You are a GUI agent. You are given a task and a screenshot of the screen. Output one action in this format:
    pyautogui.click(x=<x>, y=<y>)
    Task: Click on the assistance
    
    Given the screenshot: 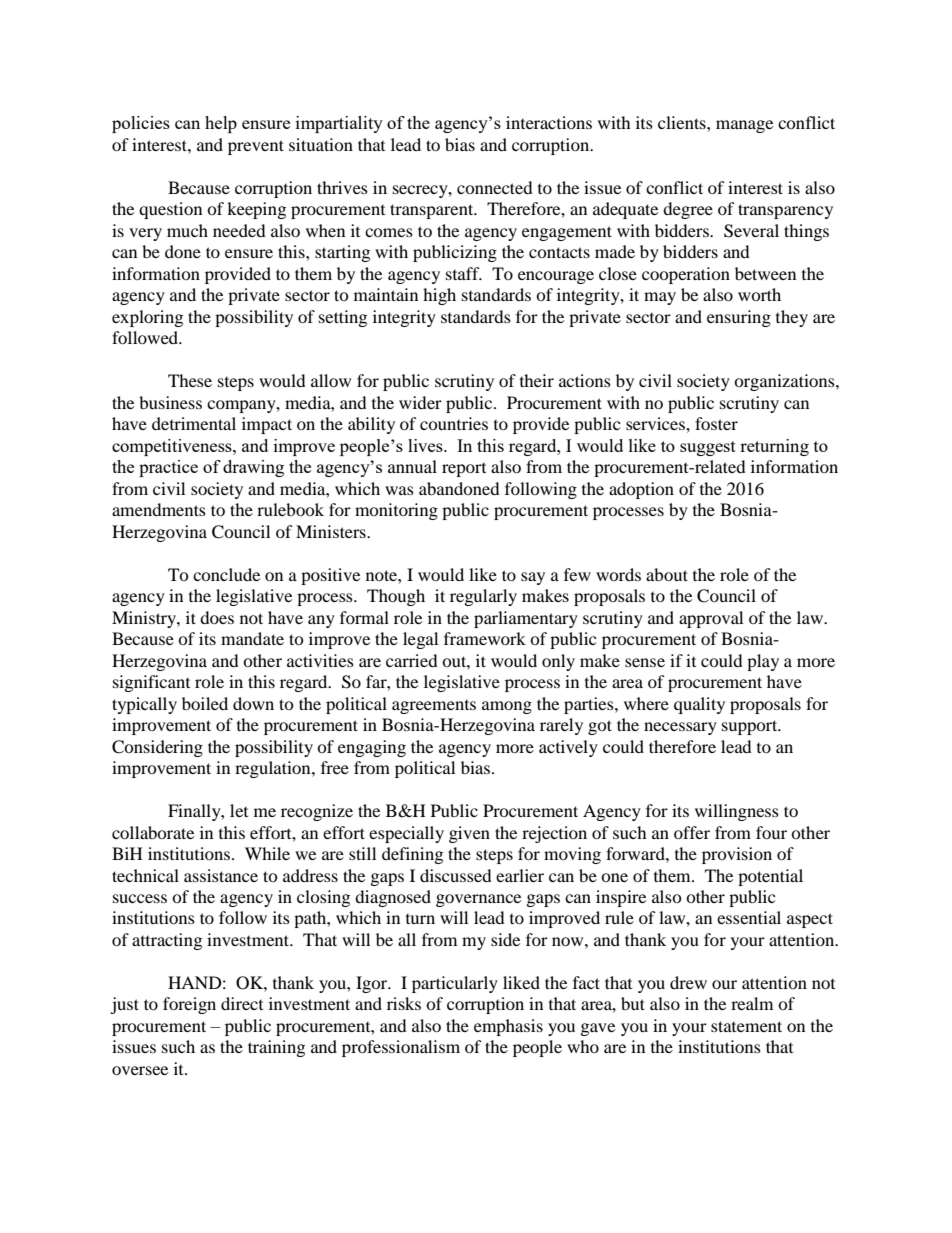 What is the action you would take?
    pyautogui.click(x=221, y=875)
